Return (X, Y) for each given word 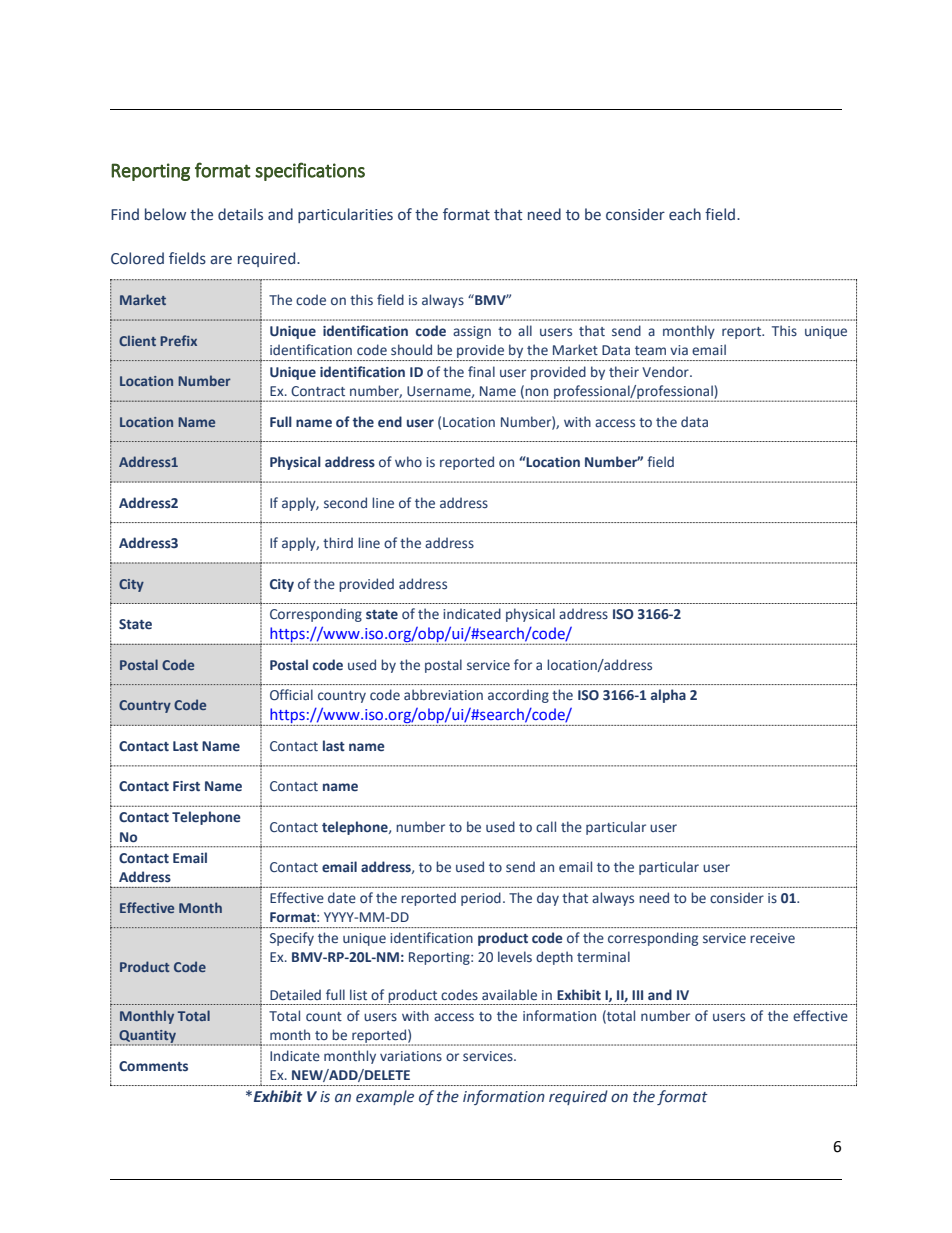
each (685, 214)
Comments (153, 1066)
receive (772, 938)
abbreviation (443, 694)
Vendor (666, 372)
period (481, 899)
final (481, 371)
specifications (310, 171)
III (637, 995)
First (186, 786)
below (165, 214)
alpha (668, 696)
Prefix (178, 340)
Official (291, 695)
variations (411, 1056)
